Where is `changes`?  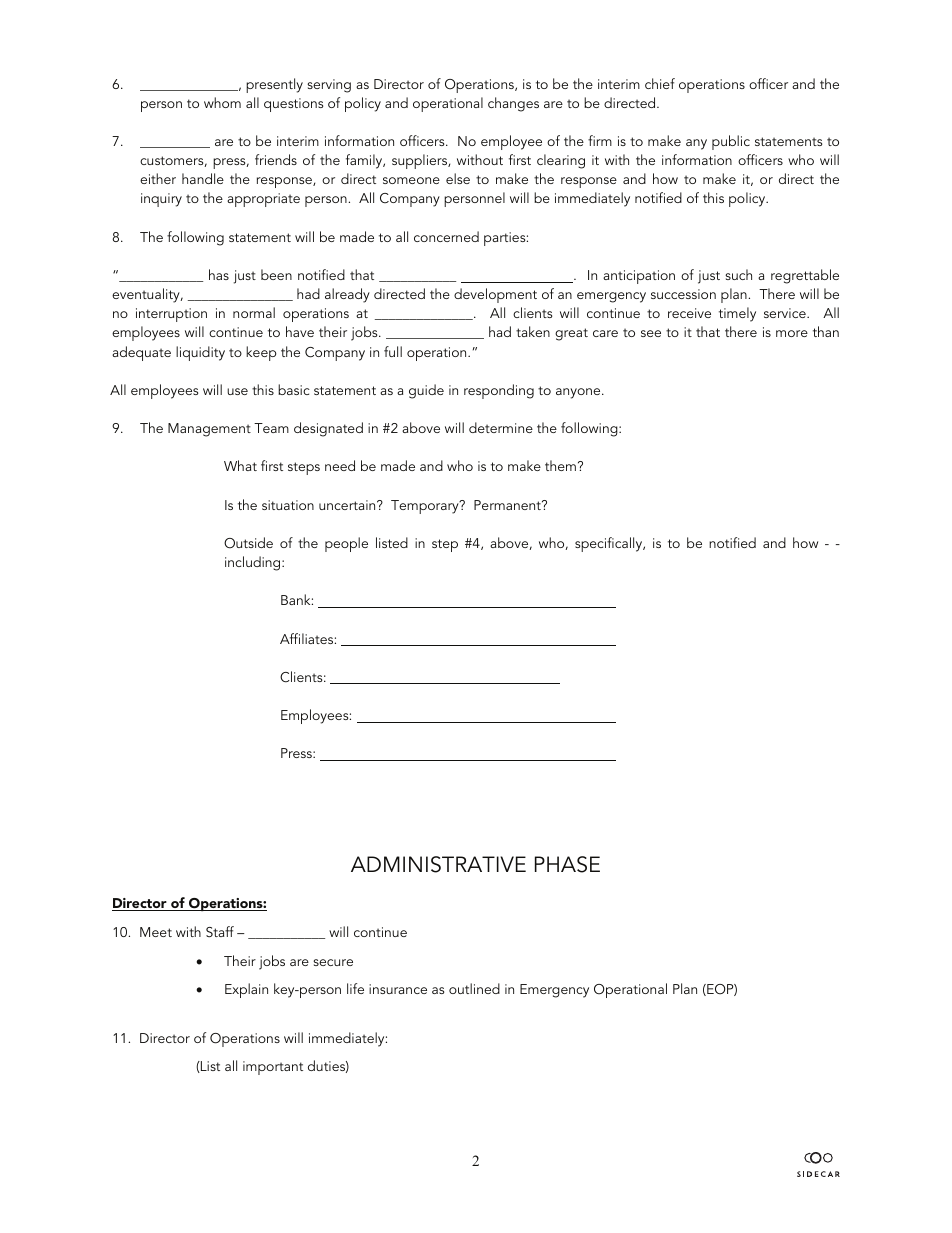
changes is located at coordinates (513, 104).
